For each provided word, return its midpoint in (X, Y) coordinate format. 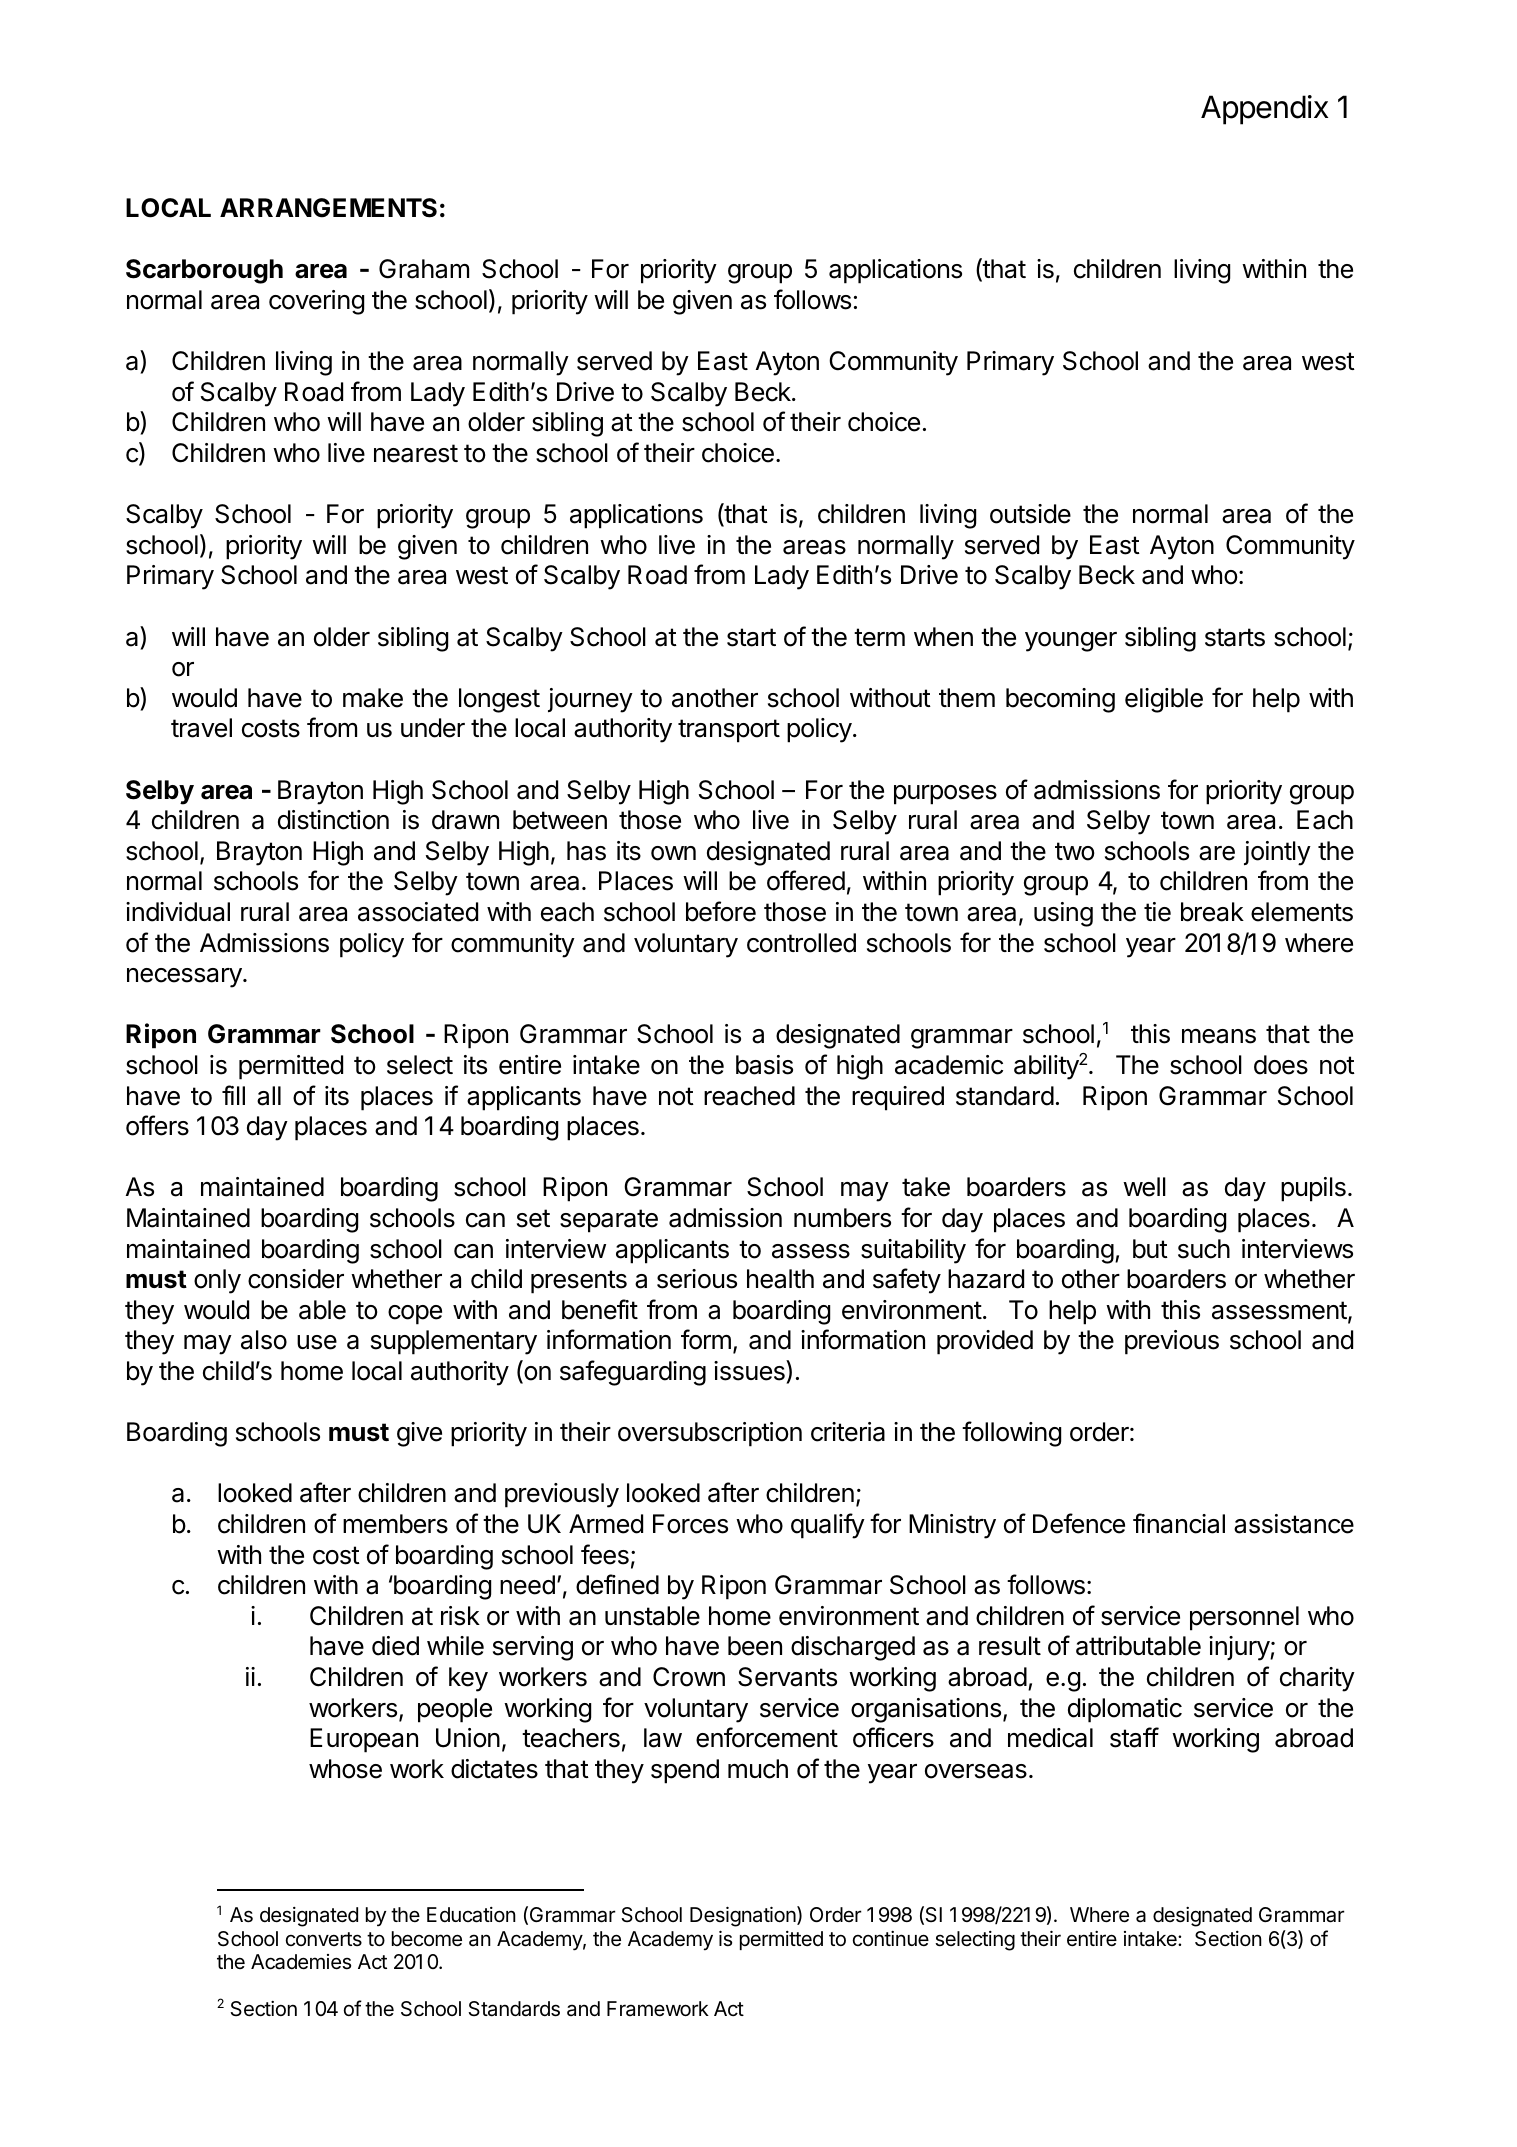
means (1219, 1036)
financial (1179, 1523)
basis (764, 1065)
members (395, 1524)
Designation (743, 1916)
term (879, 637)
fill (233, 1095)
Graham (424, 269)
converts (324, 1939)
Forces (690, 1524)
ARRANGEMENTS (328, 208)
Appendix (1264, 110)
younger (1071, 642)
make (373, 698)
